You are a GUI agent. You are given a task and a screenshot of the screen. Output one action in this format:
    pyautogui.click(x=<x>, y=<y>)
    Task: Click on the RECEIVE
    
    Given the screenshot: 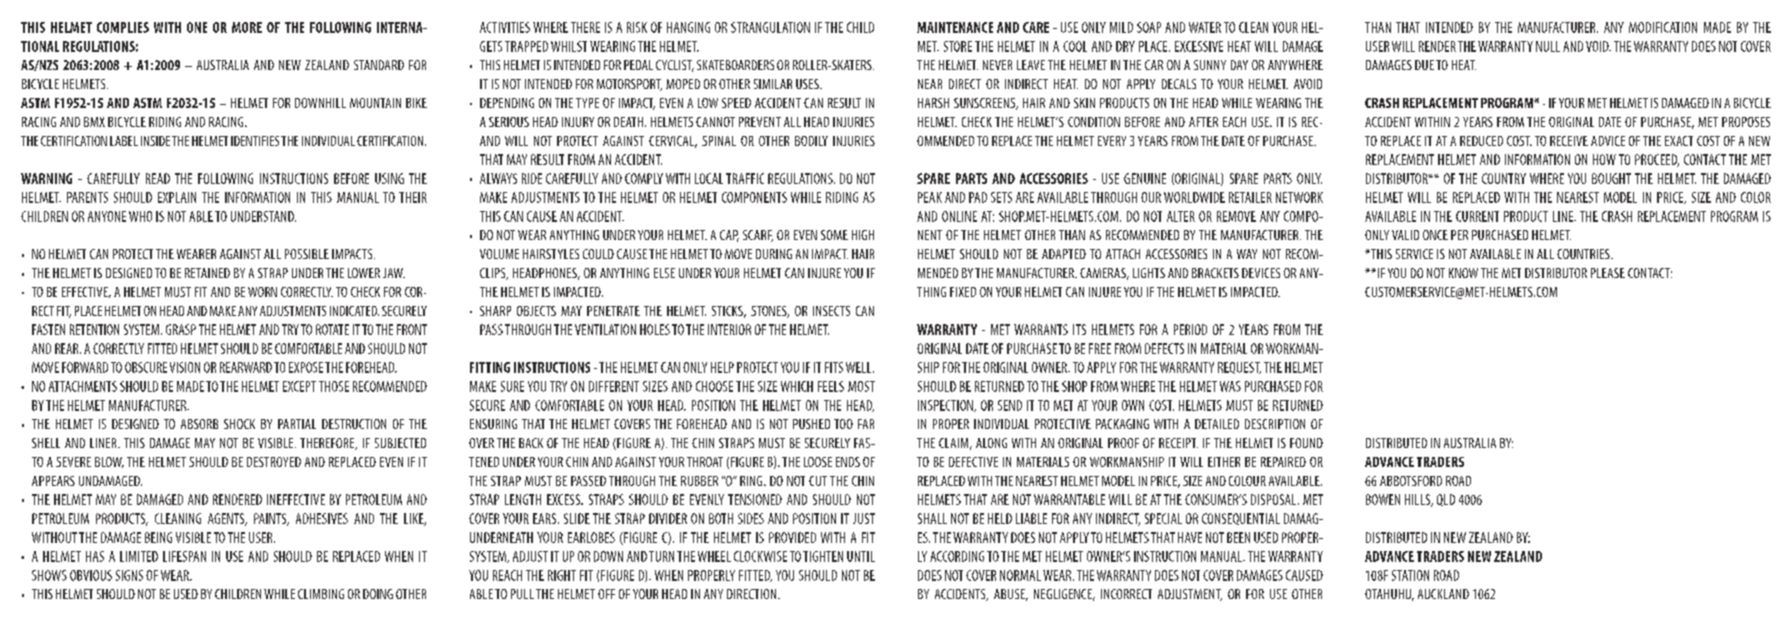 What is the action you would take?
    pyautogui.click(x=1569, y=141)
